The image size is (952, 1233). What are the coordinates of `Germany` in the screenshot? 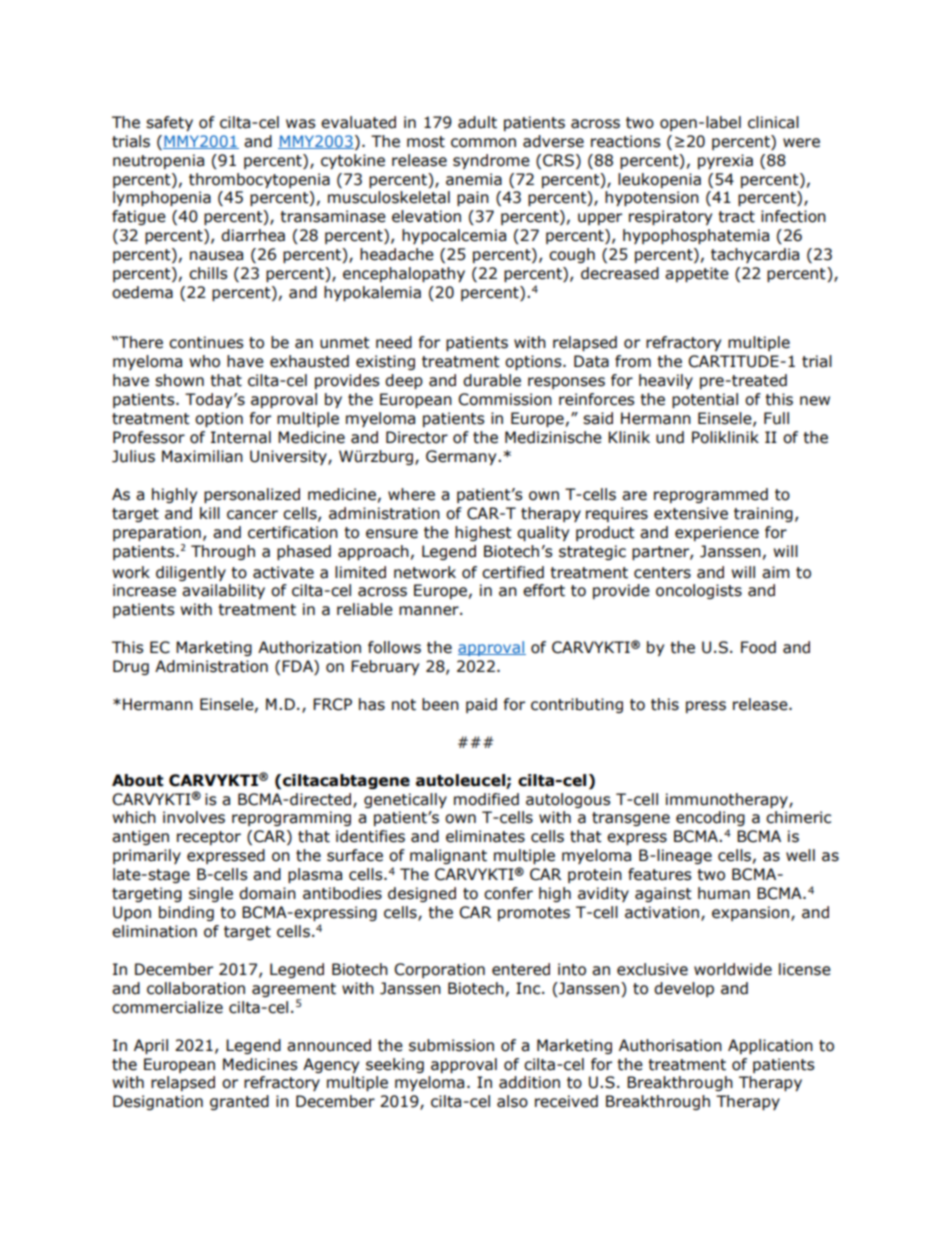 It's located at (462, 457).
